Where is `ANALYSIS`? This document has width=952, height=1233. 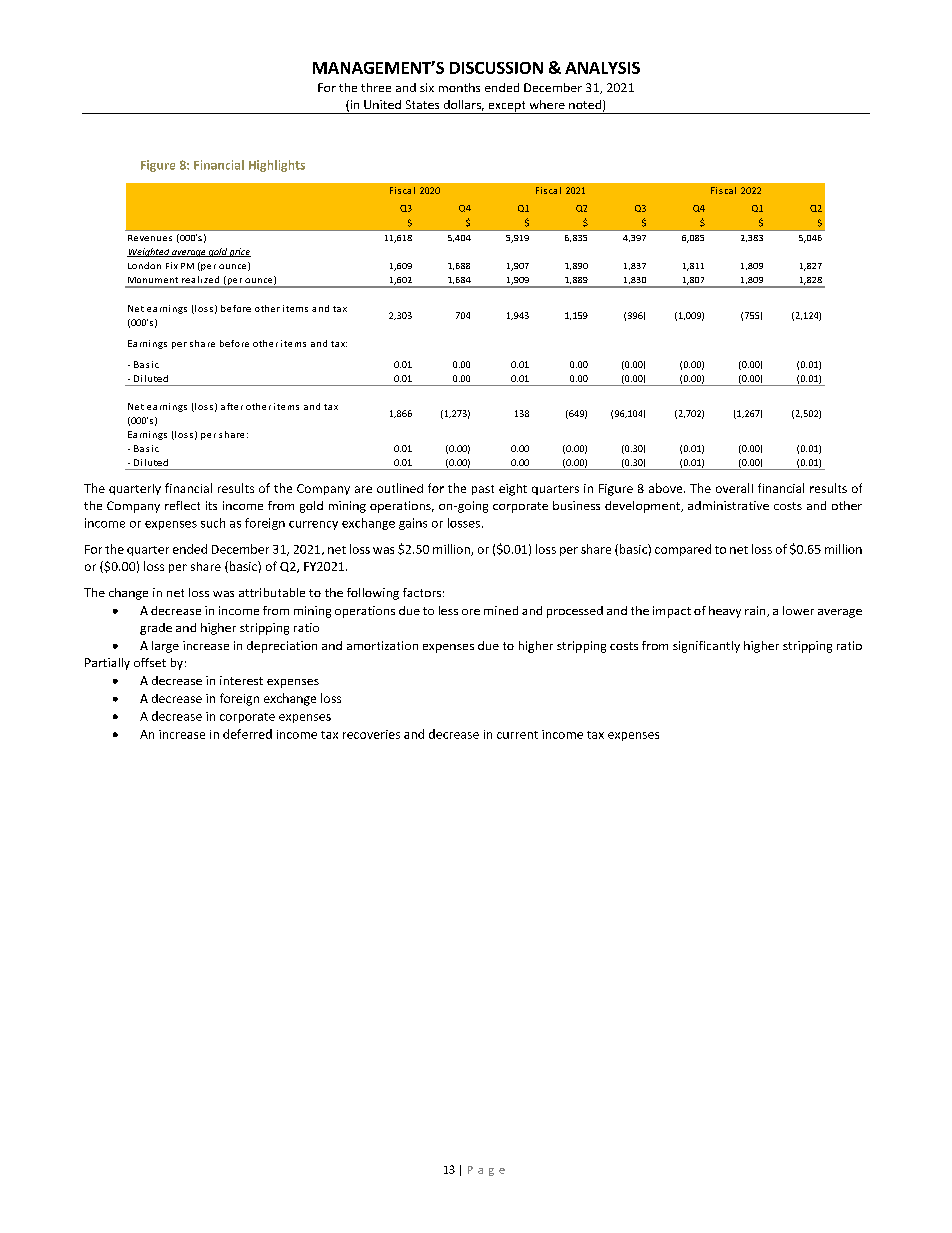 ANALYSIS is located at coordinates (602, 68).
